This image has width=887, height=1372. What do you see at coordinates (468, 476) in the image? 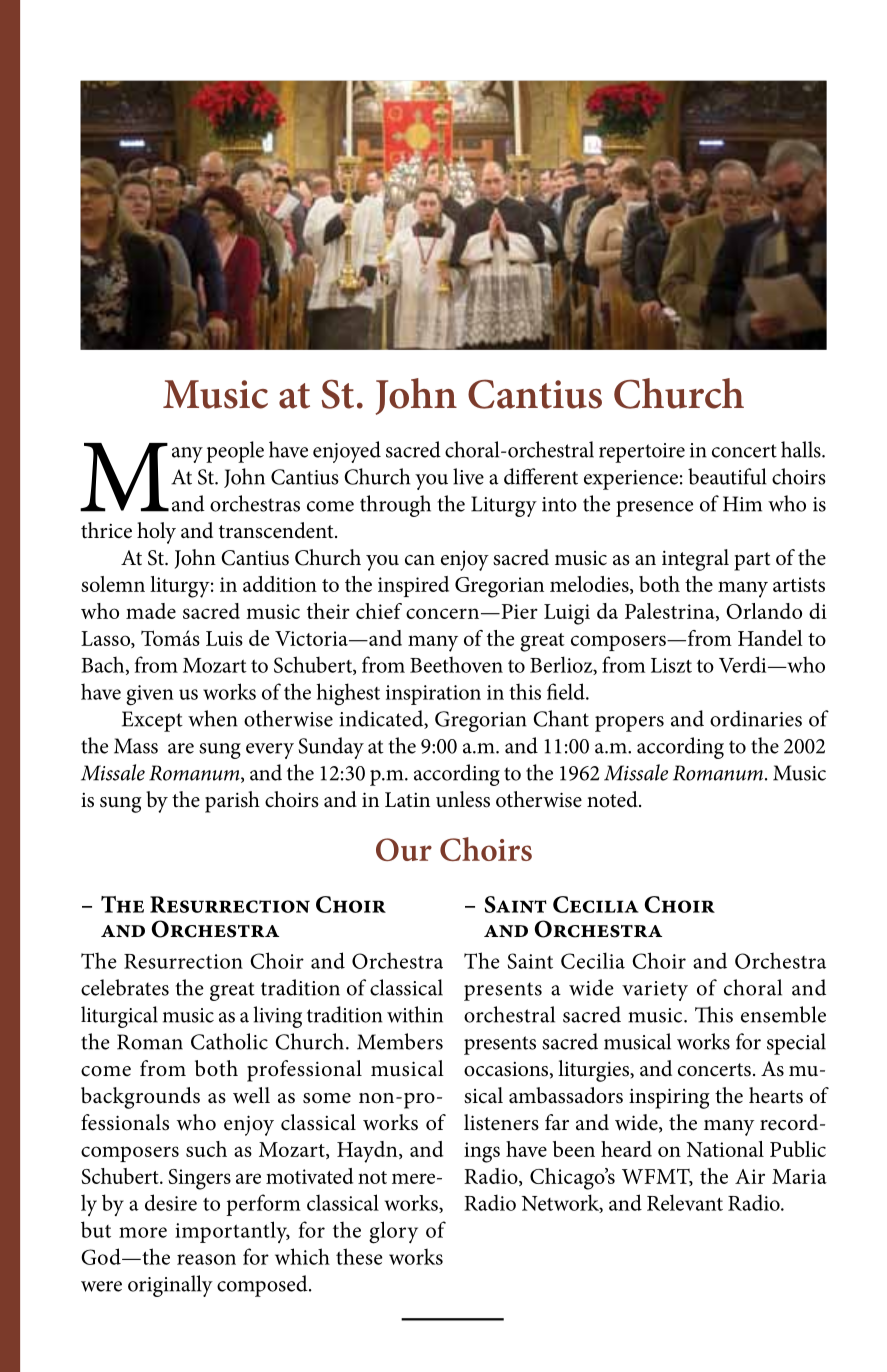
I see `live` at bounding box center [468, 476].
